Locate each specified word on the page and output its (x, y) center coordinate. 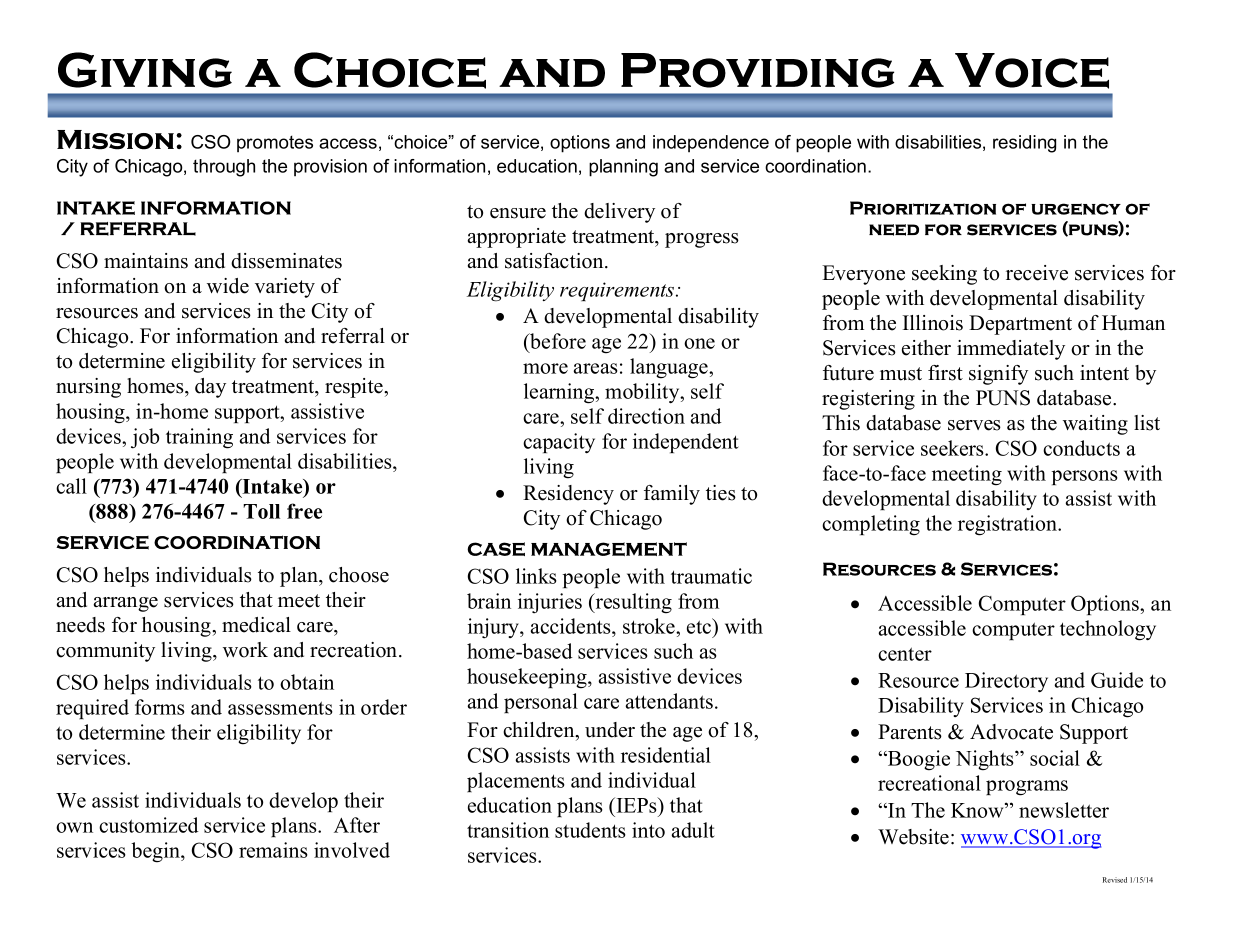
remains (273, 850)
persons (1085, 477)
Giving (145, 70)
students (590, 830)
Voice (1032, 71)
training (199, 438)
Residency (568, 495)
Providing (757, 70)
